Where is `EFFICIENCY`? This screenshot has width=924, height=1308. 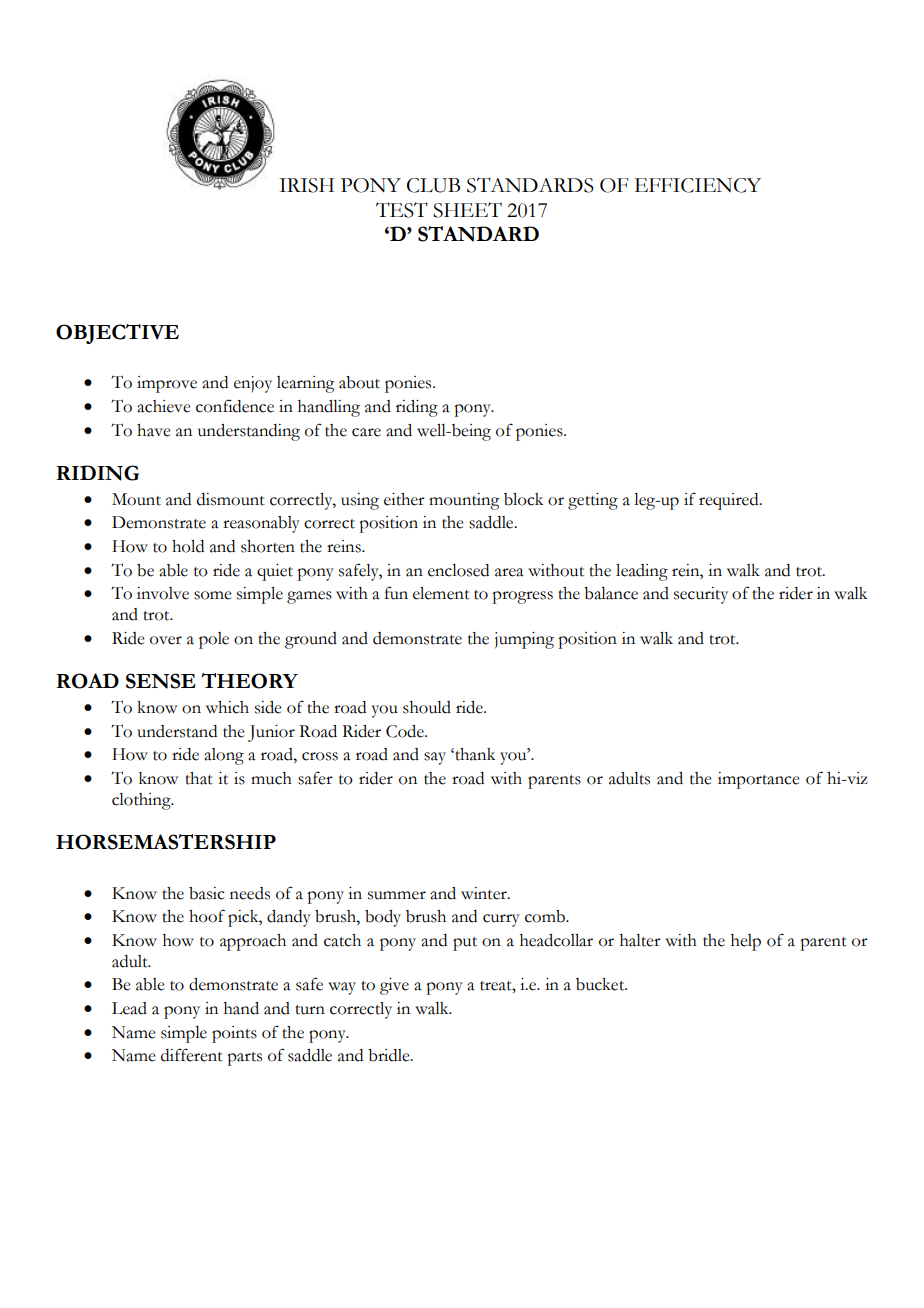 EFFICIENCY is located at coordinates (698, 185).
